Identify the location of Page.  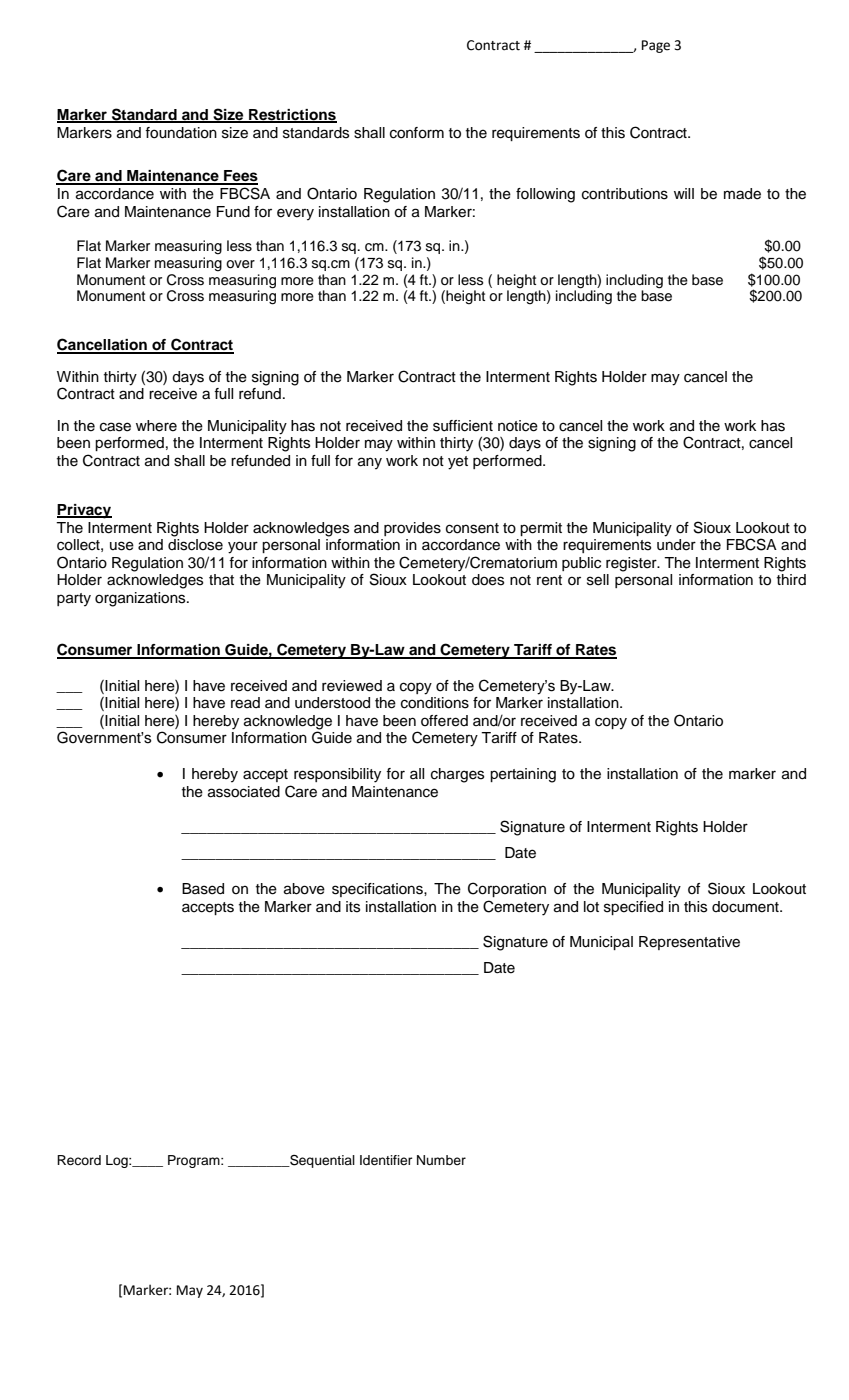
(656, 46).
